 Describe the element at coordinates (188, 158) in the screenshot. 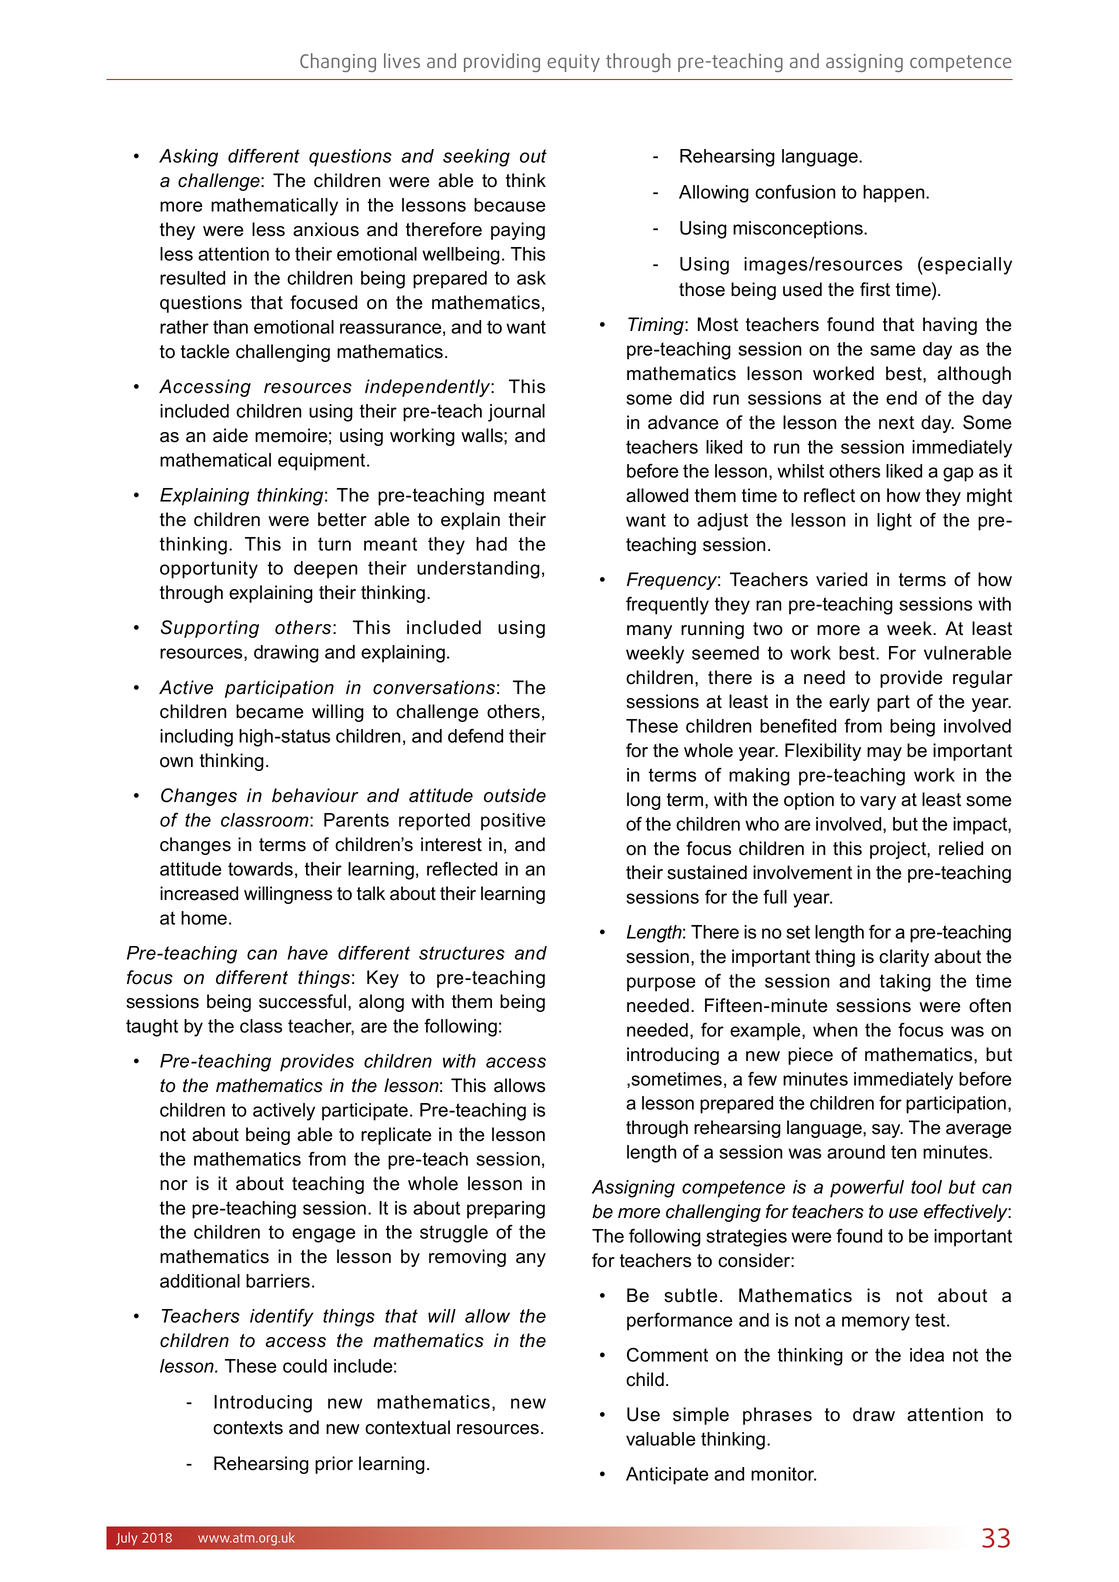

I see `Asking` at that location.
